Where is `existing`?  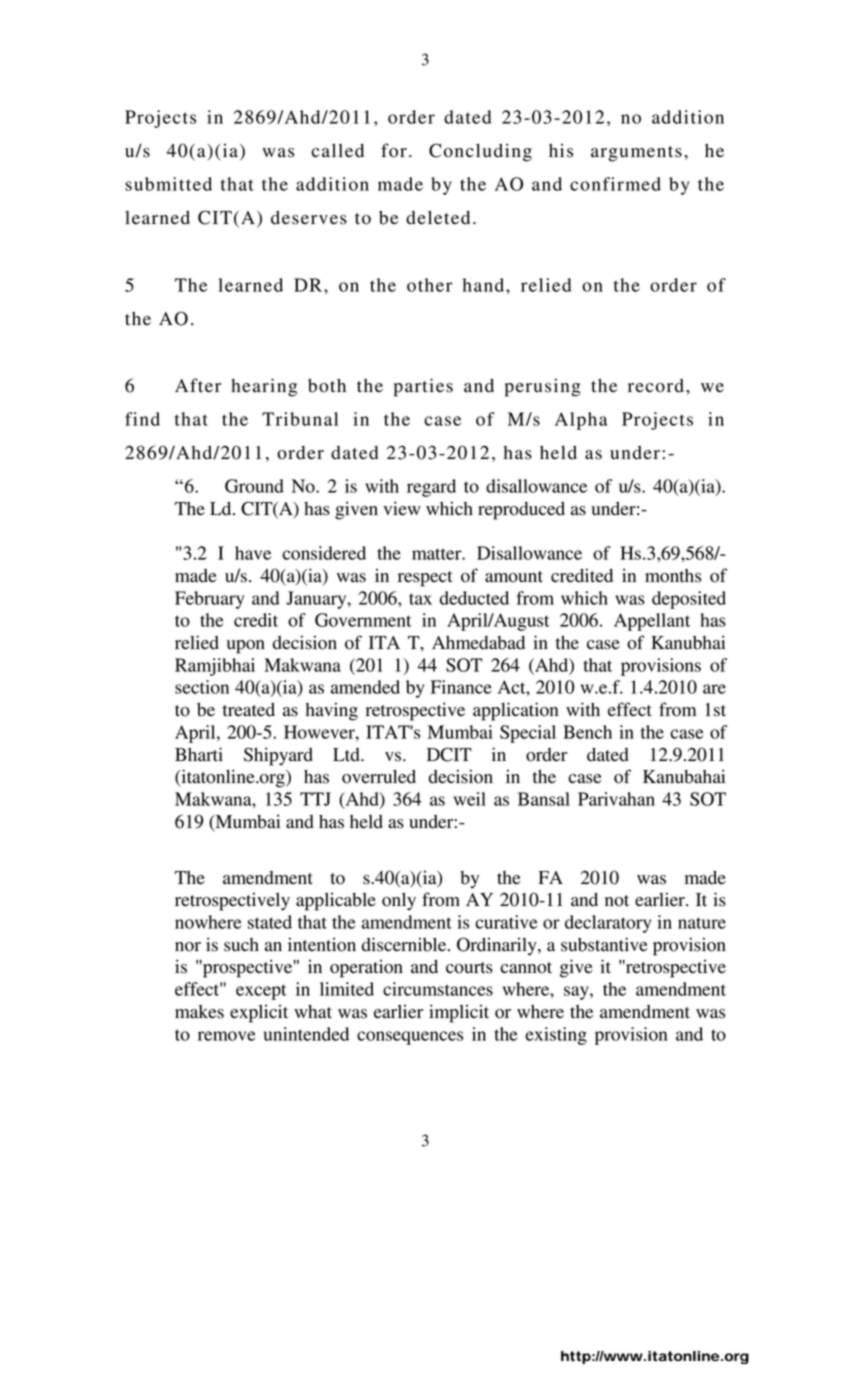 existing is located at coordinates (556, 1036).
